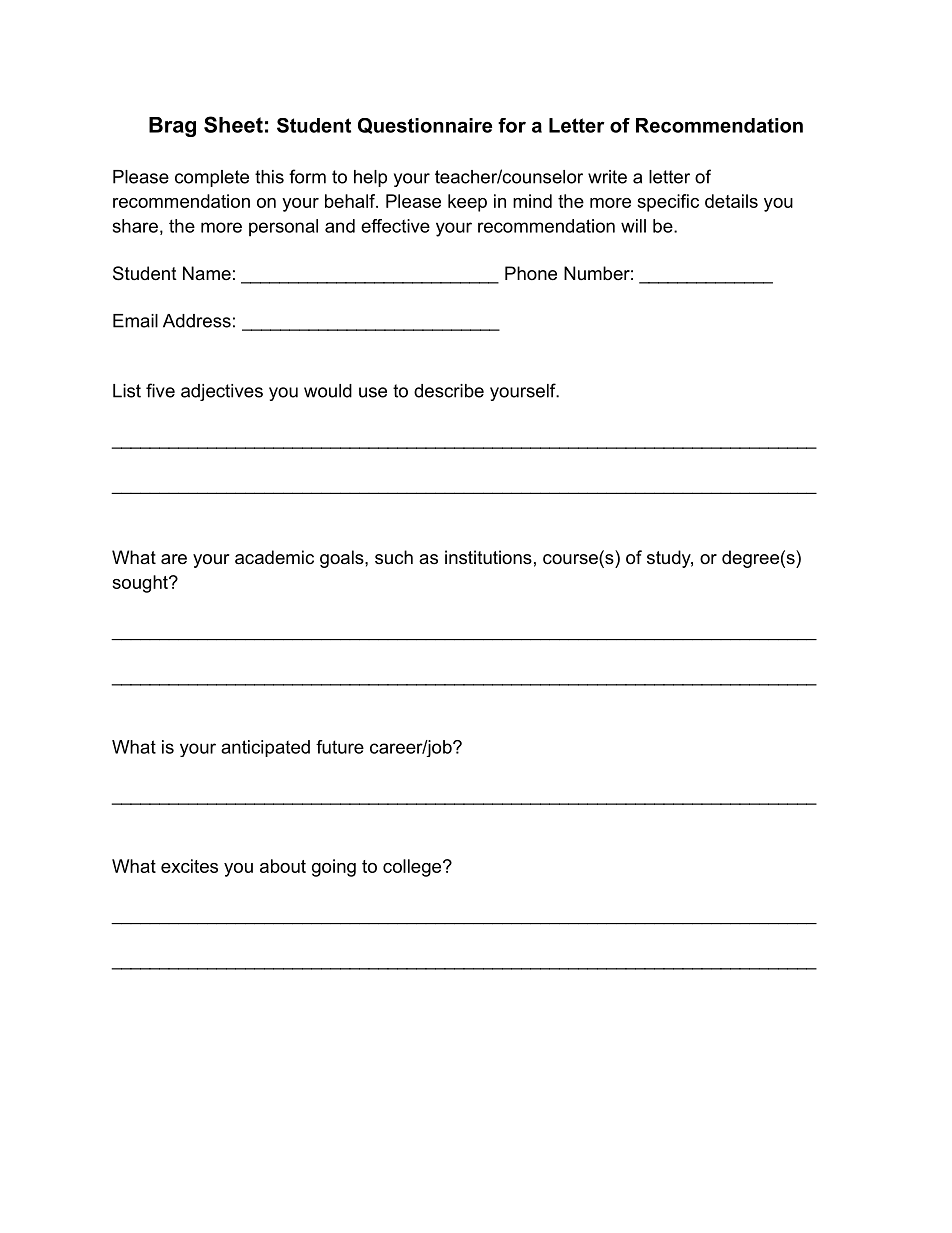 This image has width=952, height=1233. Describe the element at coordinates (343, 559) in the image. I see `goals` at that location.
